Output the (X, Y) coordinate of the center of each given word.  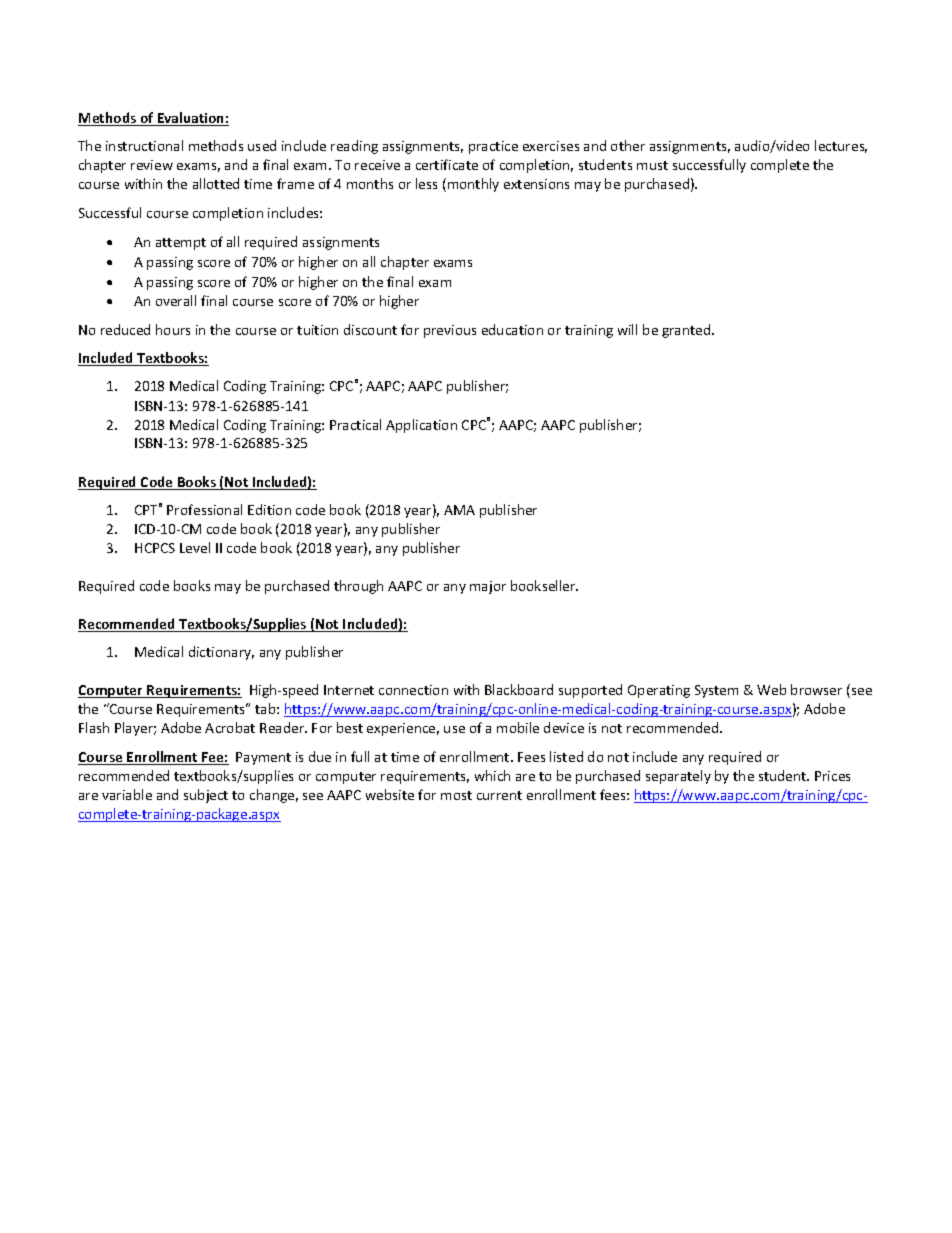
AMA (459, 510)
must (652, 165)
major (488, 587)
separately (678, 777)
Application (421, 426)
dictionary (221, 653)
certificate (447, 164)
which (492, 775)
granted (687, 331)
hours (173, 329)
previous (450, 331)
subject (206, 796)
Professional (204, 509)
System (716, 691)
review (152, 165)
